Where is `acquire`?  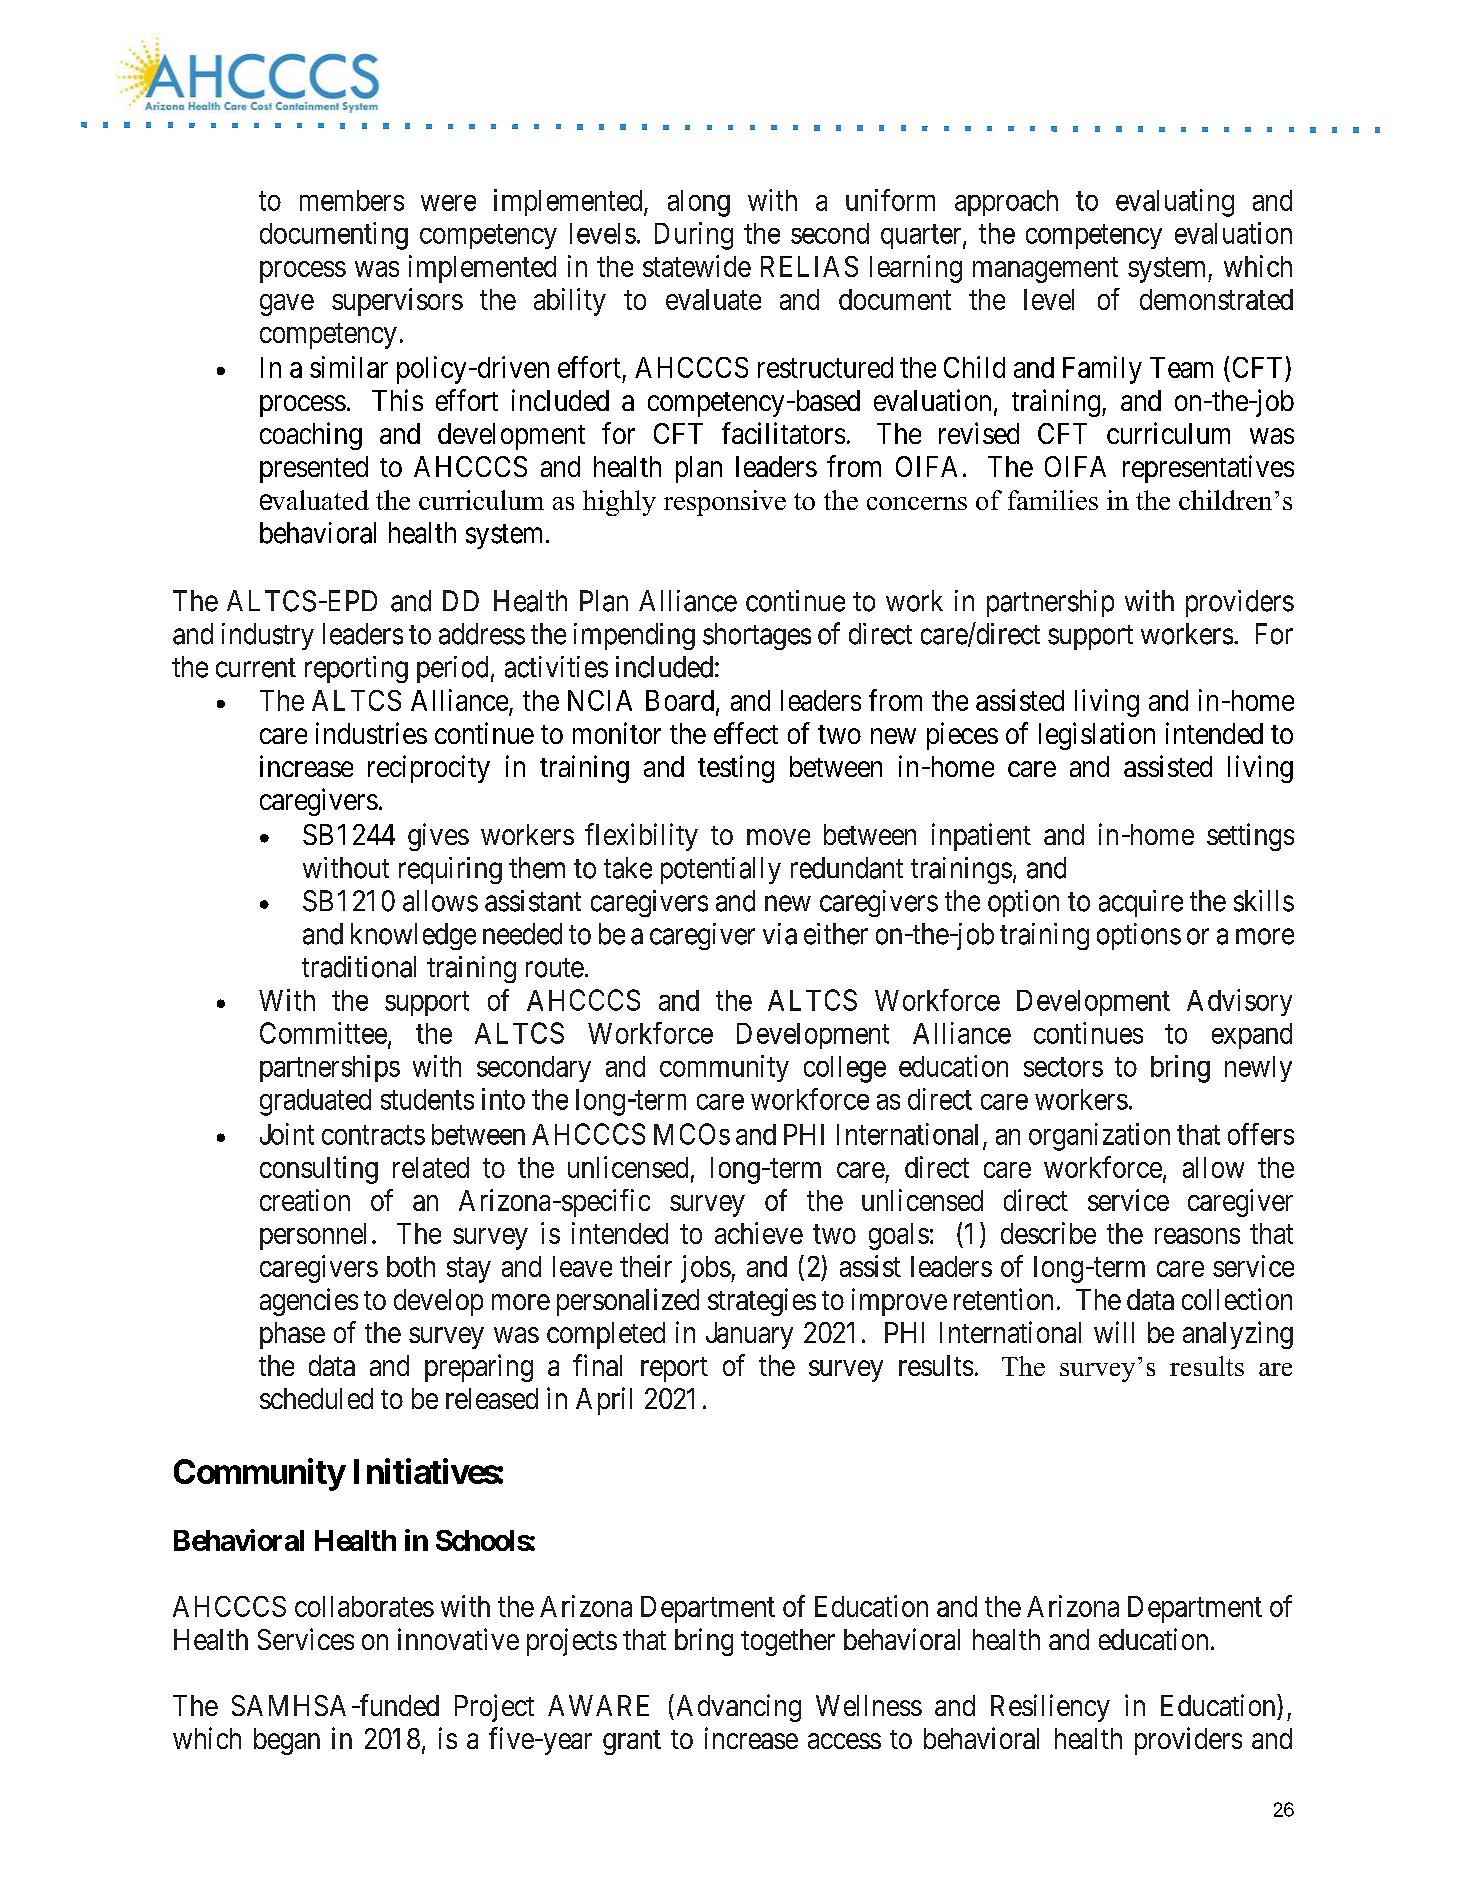 acquire is located at coordinates (1141, 903).
